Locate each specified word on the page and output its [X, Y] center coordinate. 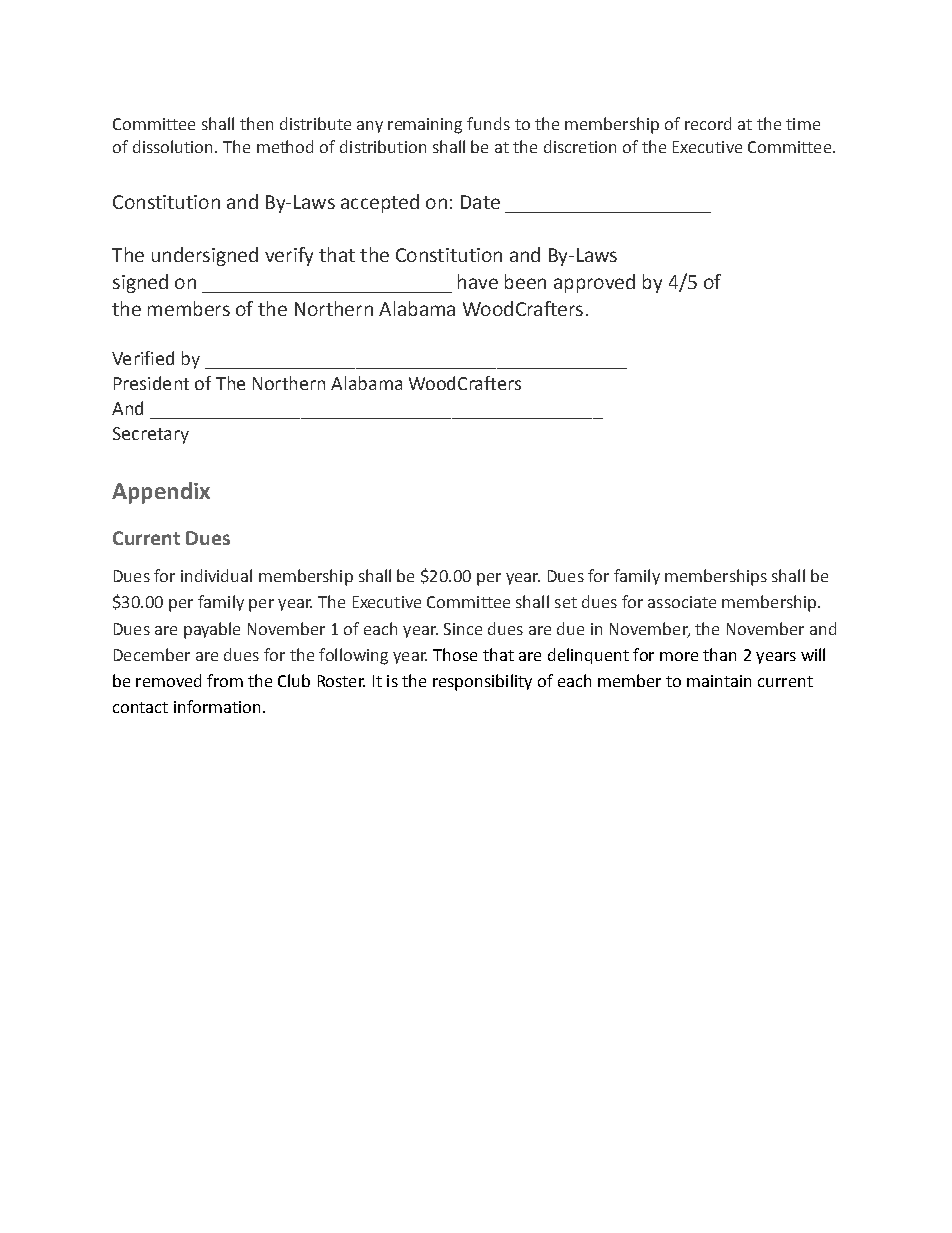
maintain [719, 681]
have [478, 281]
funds [488, 123]
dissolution [174, 146]
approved [594, 283]
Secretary [151, 435]
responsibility [482, 682]
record [708, 123]
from [225, 680]
